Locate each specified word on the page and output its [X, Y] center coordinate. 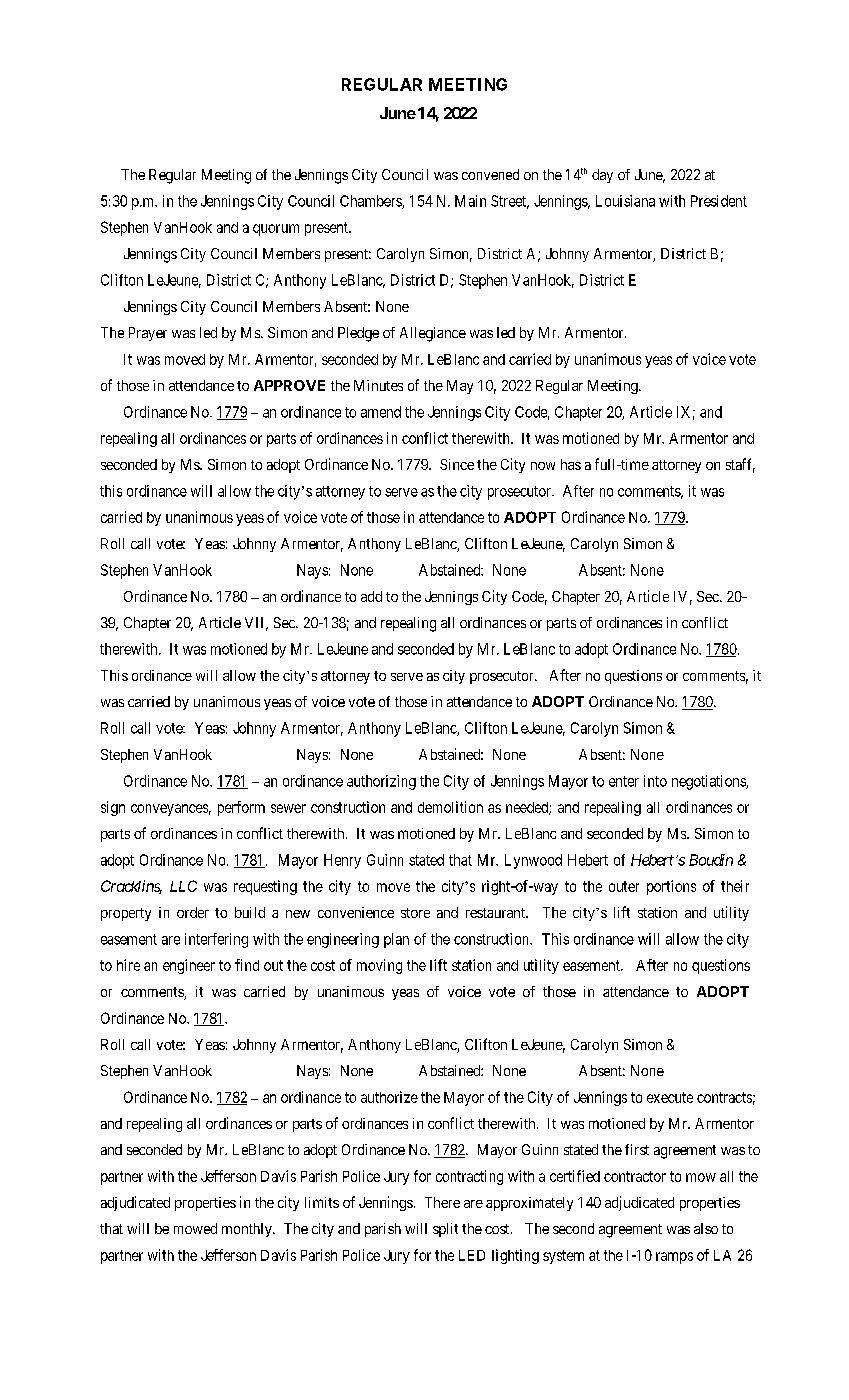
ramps [674, 1258]
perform [241, 808]
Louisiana [625, 201]
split [445, 1230]
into [655, 781]
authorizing [381, 782]
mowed [195, 1228]
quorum [276, 230]
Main [470, 201]
